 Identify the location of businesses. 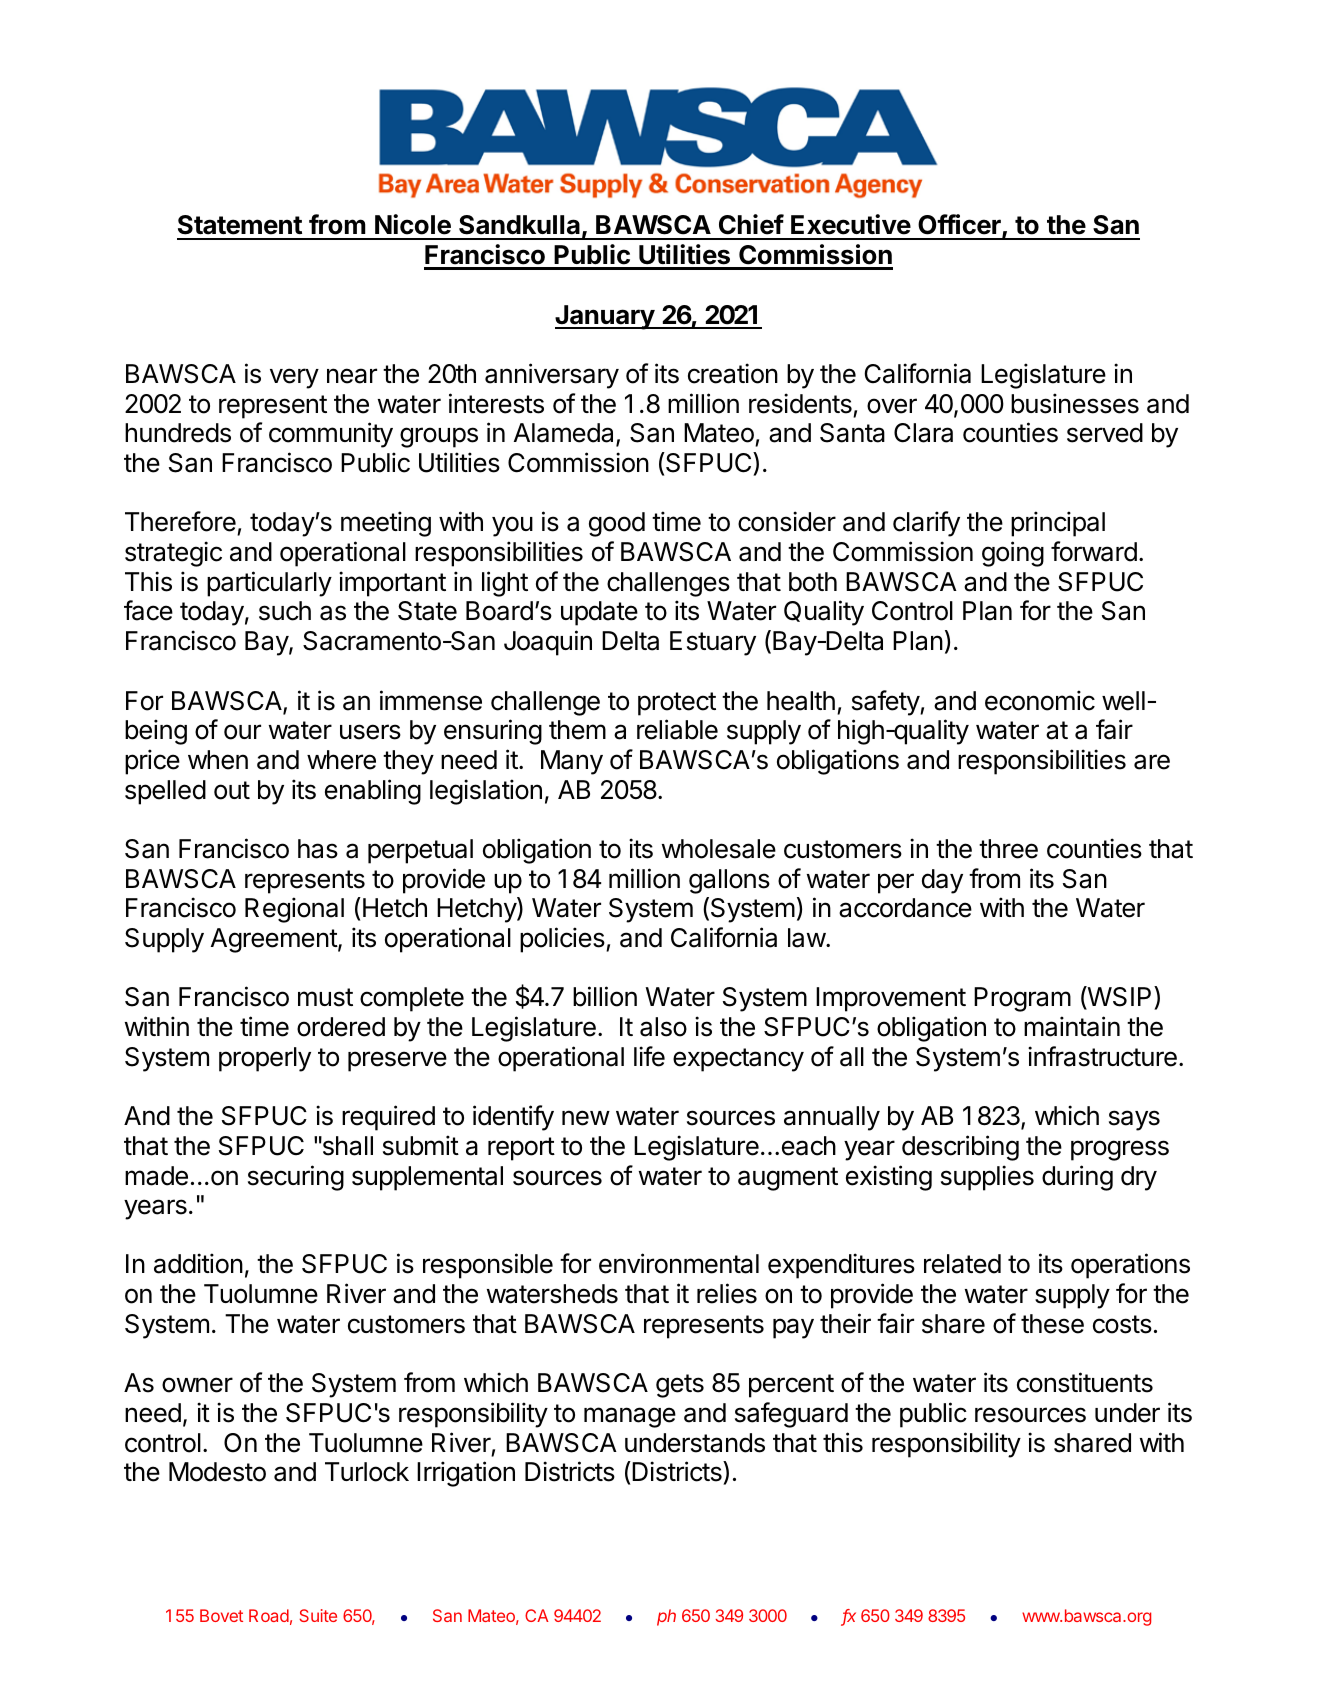
(1075, 403).
